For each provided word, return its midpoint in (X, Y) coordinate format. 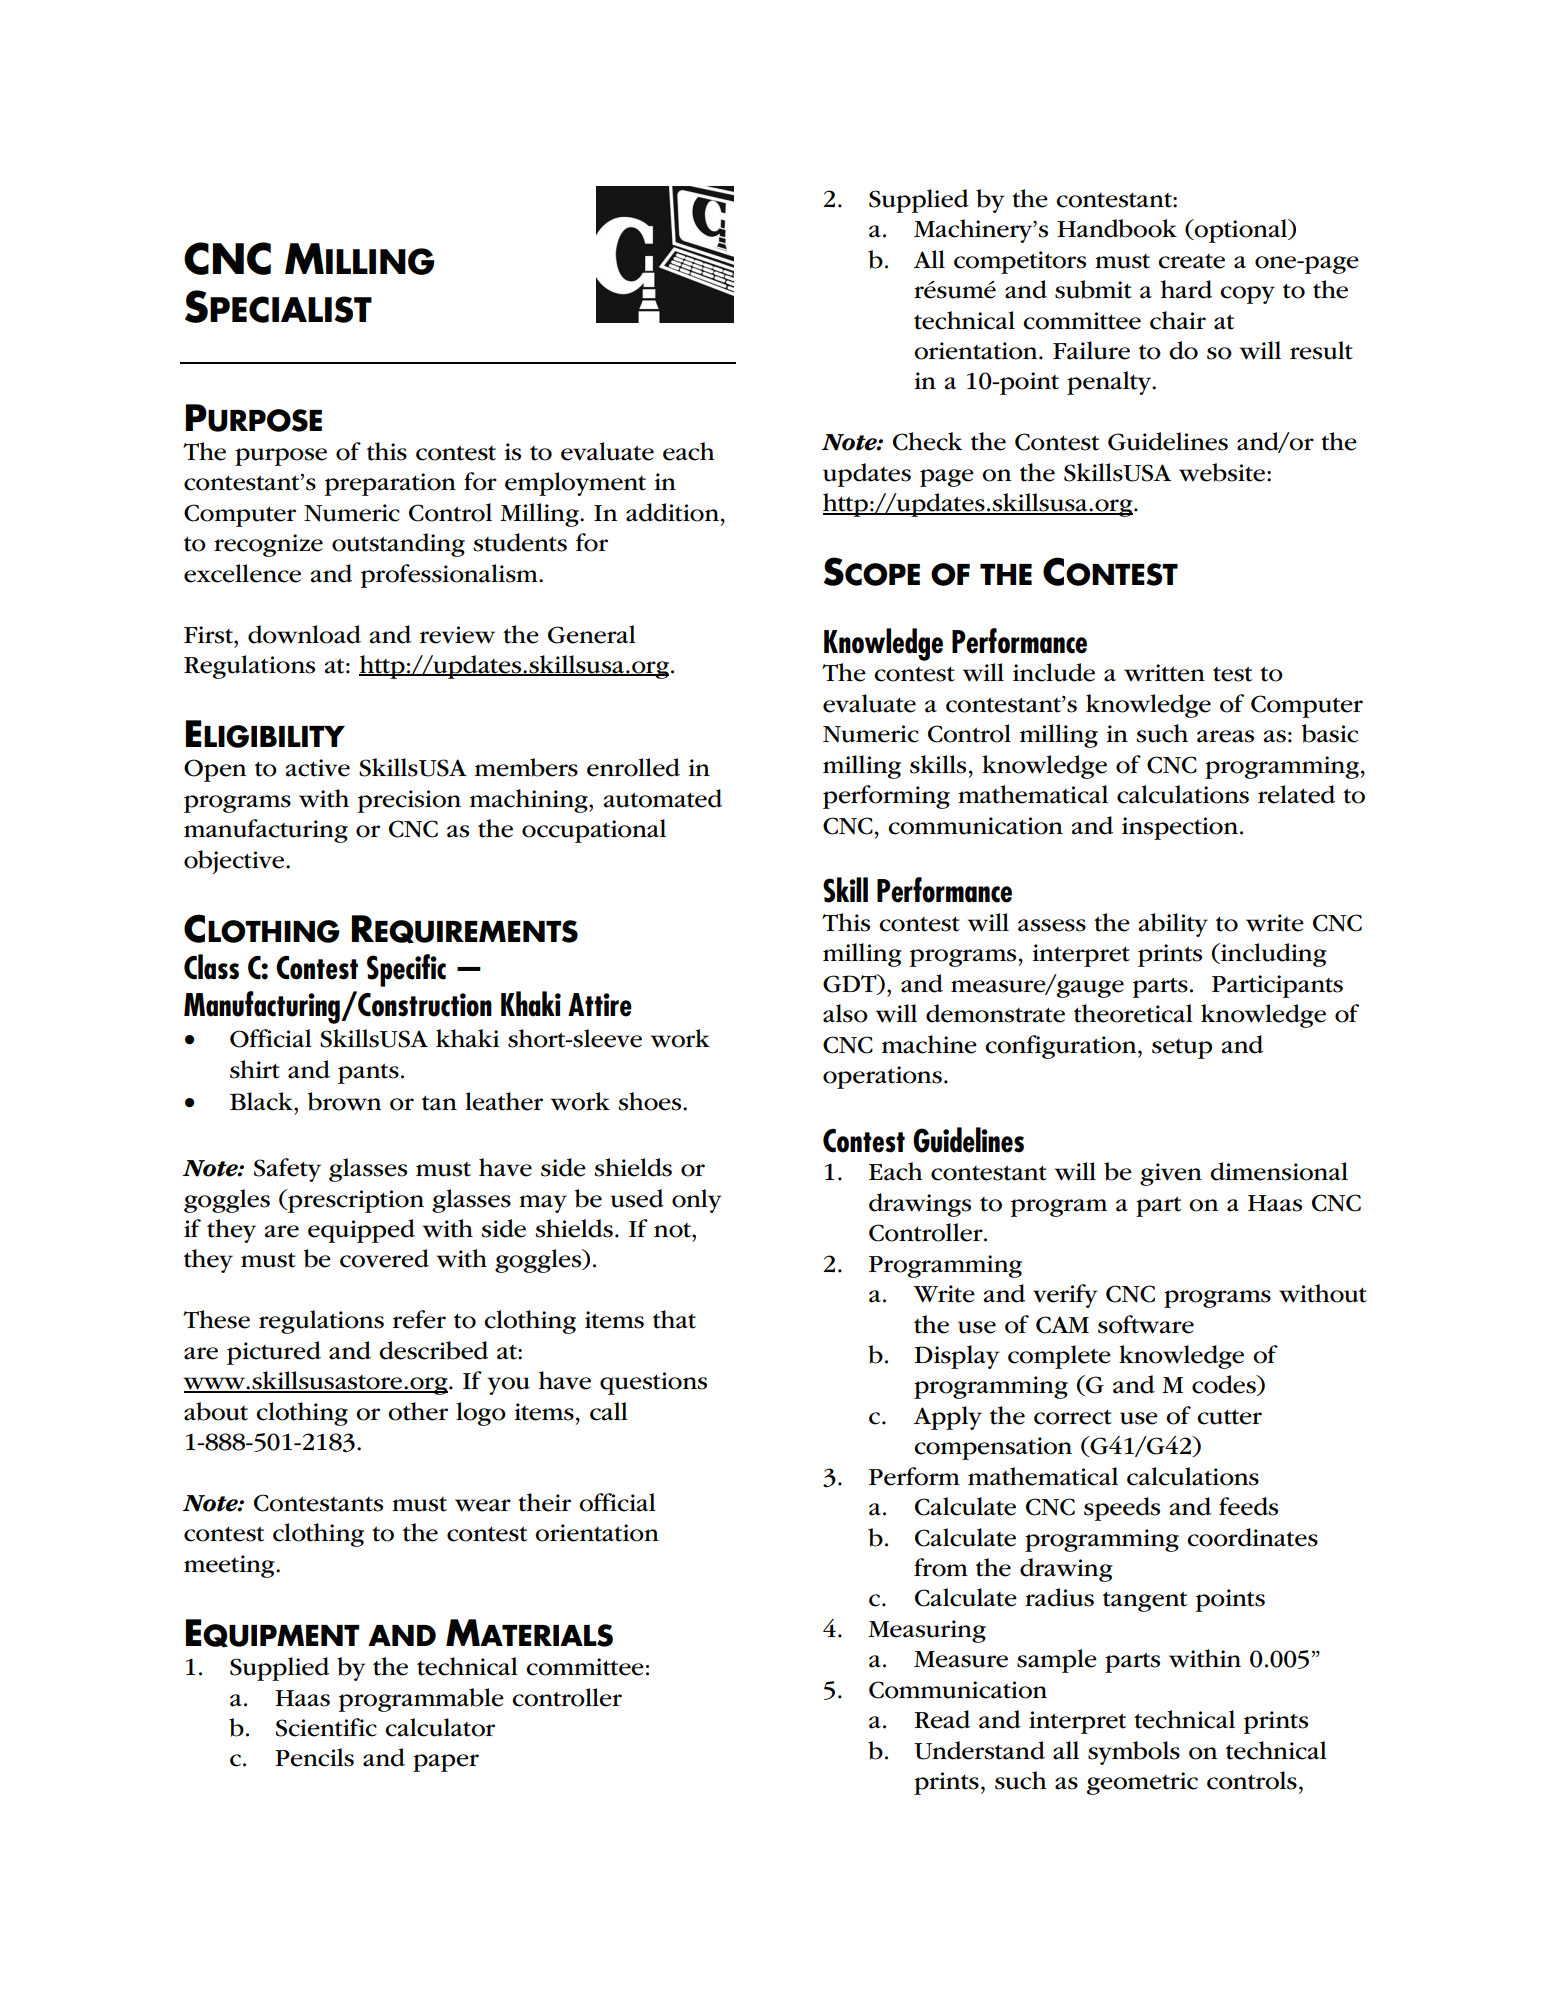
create (1191, 261)
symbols (1134, 1753)
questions (653, 1383)
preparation (390, 484)
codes (1225, 1385)
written (1164, 673)
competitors (1020, 262)
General (592, 634)
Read (942, 1719)
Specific (406, 970)
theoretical (1133, 1013)
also (845, 1013)
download (304, 634)
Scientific (326, 1727)
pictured (274, 1353)
